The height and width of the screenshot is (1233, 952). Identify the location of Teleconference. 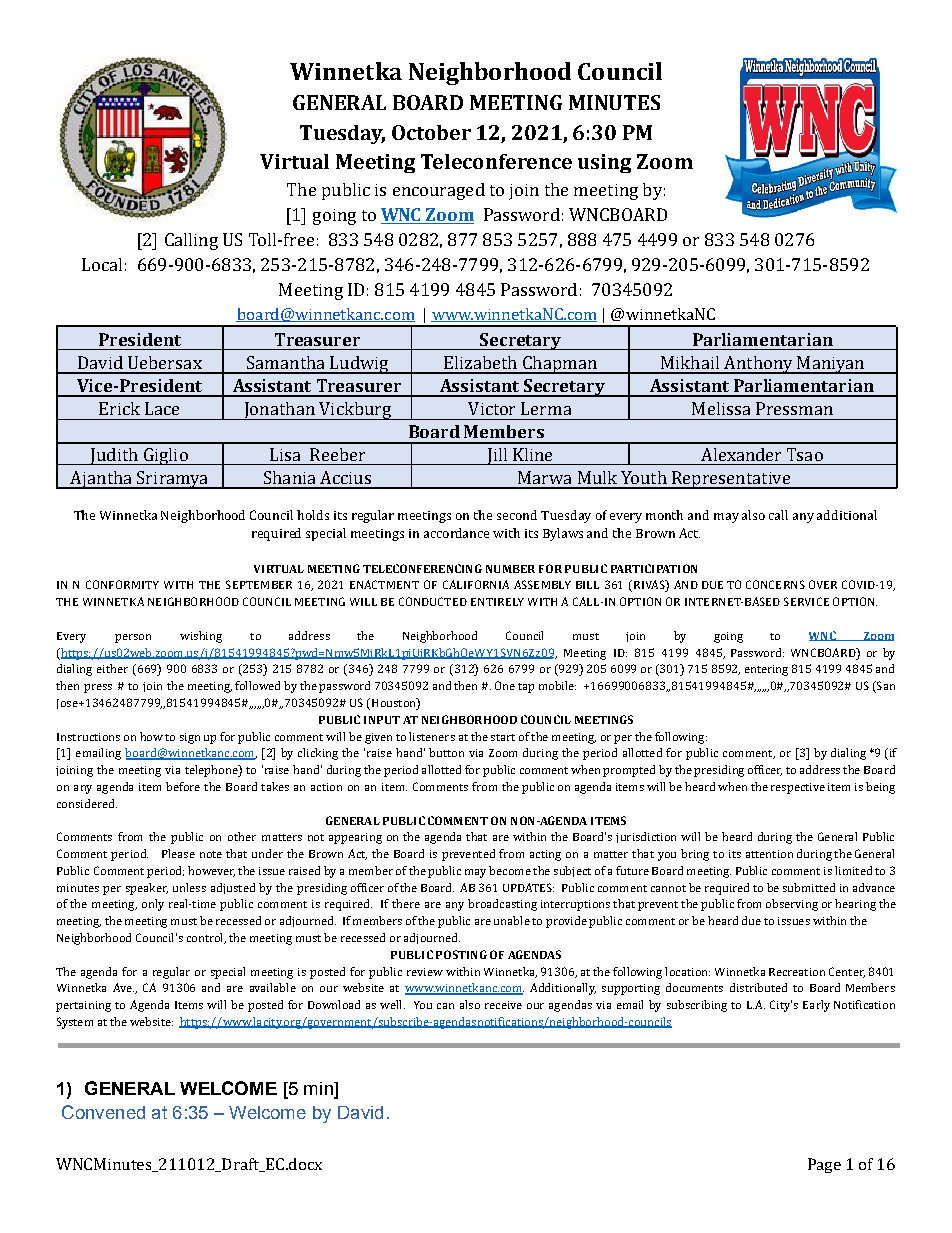
(496, 161).
